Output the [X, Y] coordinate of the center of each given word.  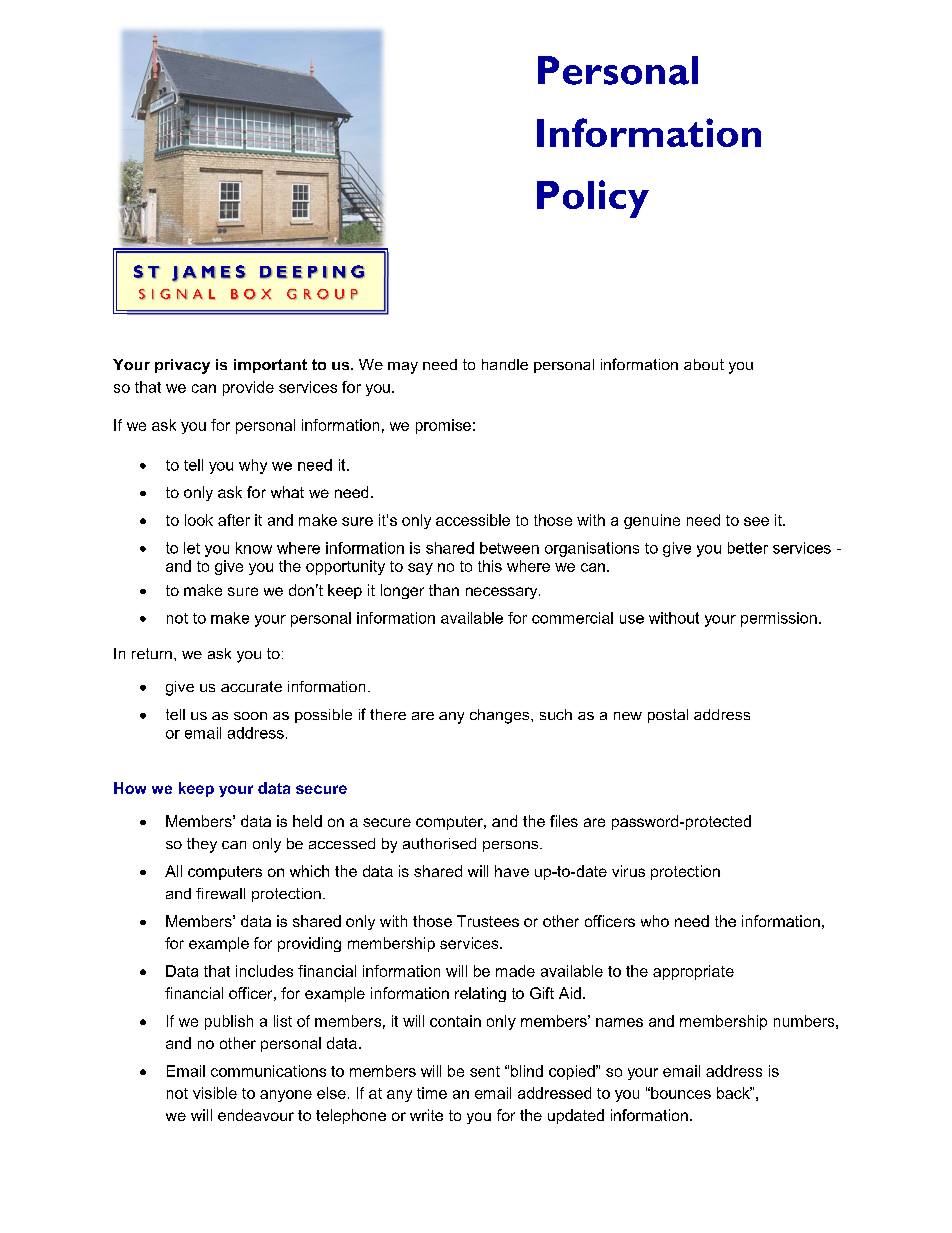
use [632, 619]
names [619, 1022]
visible [215, 1093]
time [432, 1093]
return [152, 653]
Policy [593, 199]
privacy [182, 366]
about [704, 364]
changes [501, 716]
